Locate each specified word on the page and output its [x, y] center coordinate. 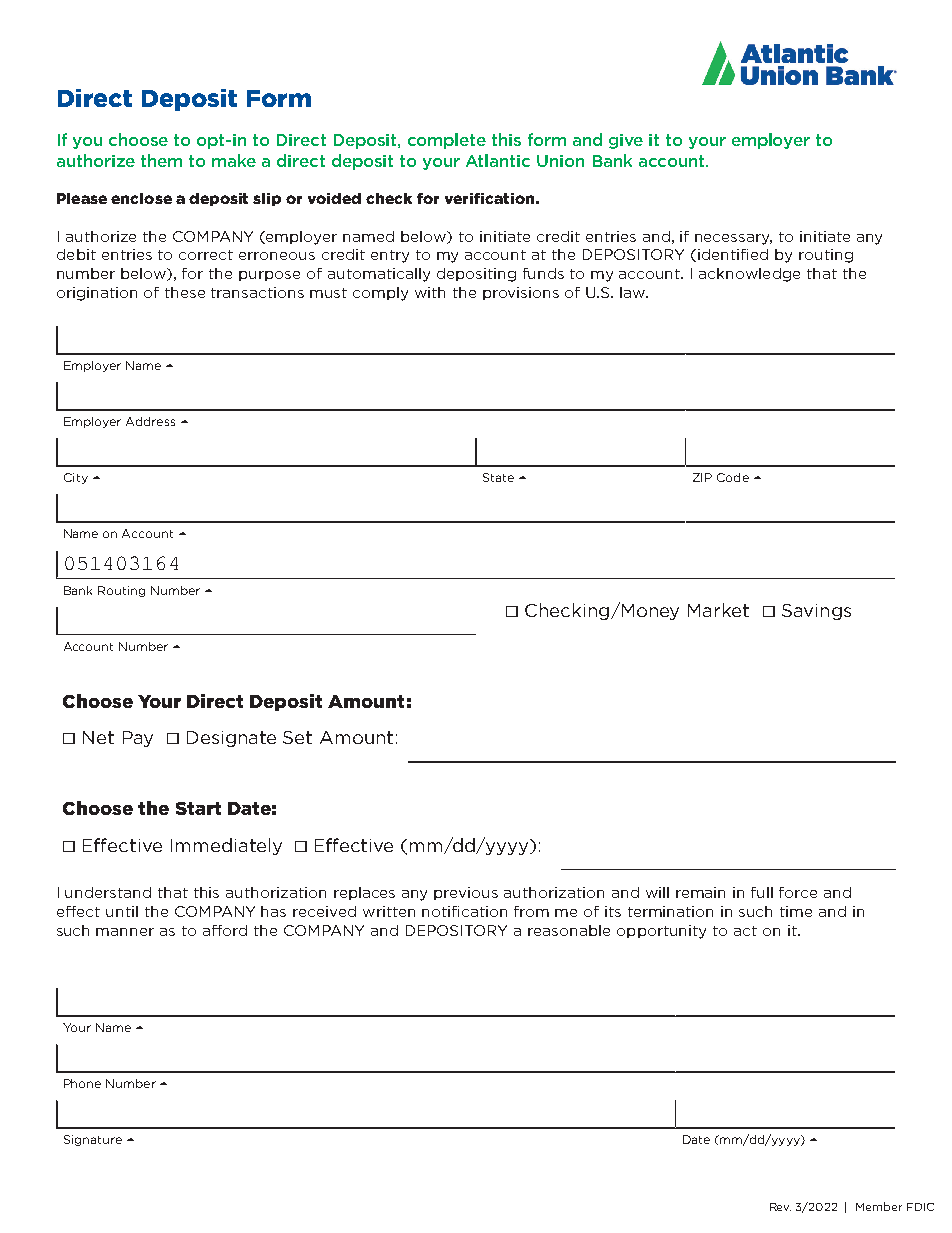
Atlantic [498, 160]
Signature [93, 1140]
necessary [733, 239]
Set [297, 737]
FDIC [920, 1207]
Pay [138, 739]
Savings [816, 612]
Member [879, 1206]
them [161, 160]
